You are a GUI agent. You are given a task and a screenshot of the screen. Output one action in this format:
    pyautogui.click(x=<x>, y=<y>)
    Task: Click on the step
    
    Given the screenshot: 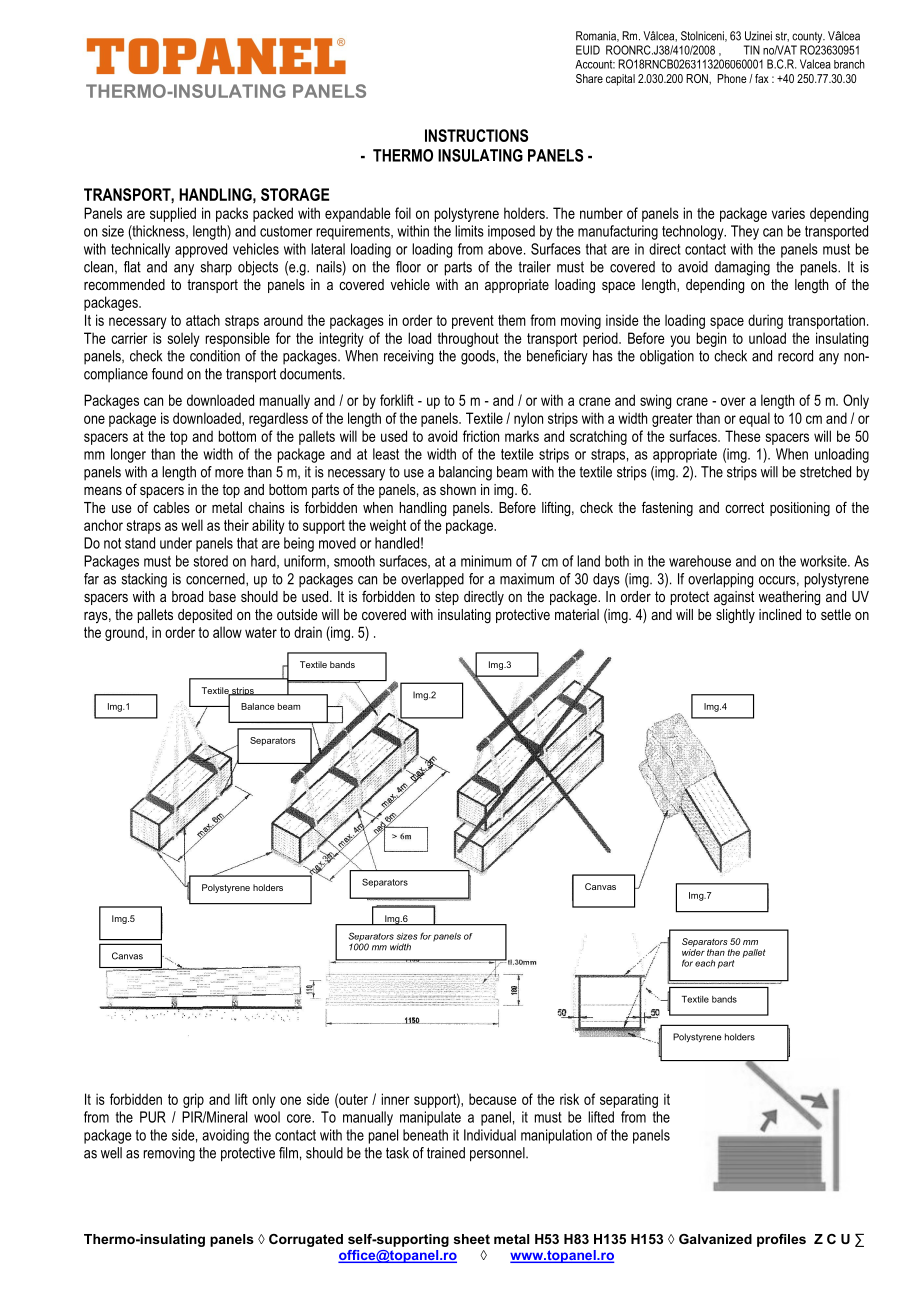 What is the action you would take?
    pyautogui.click(x=447, y=598)
